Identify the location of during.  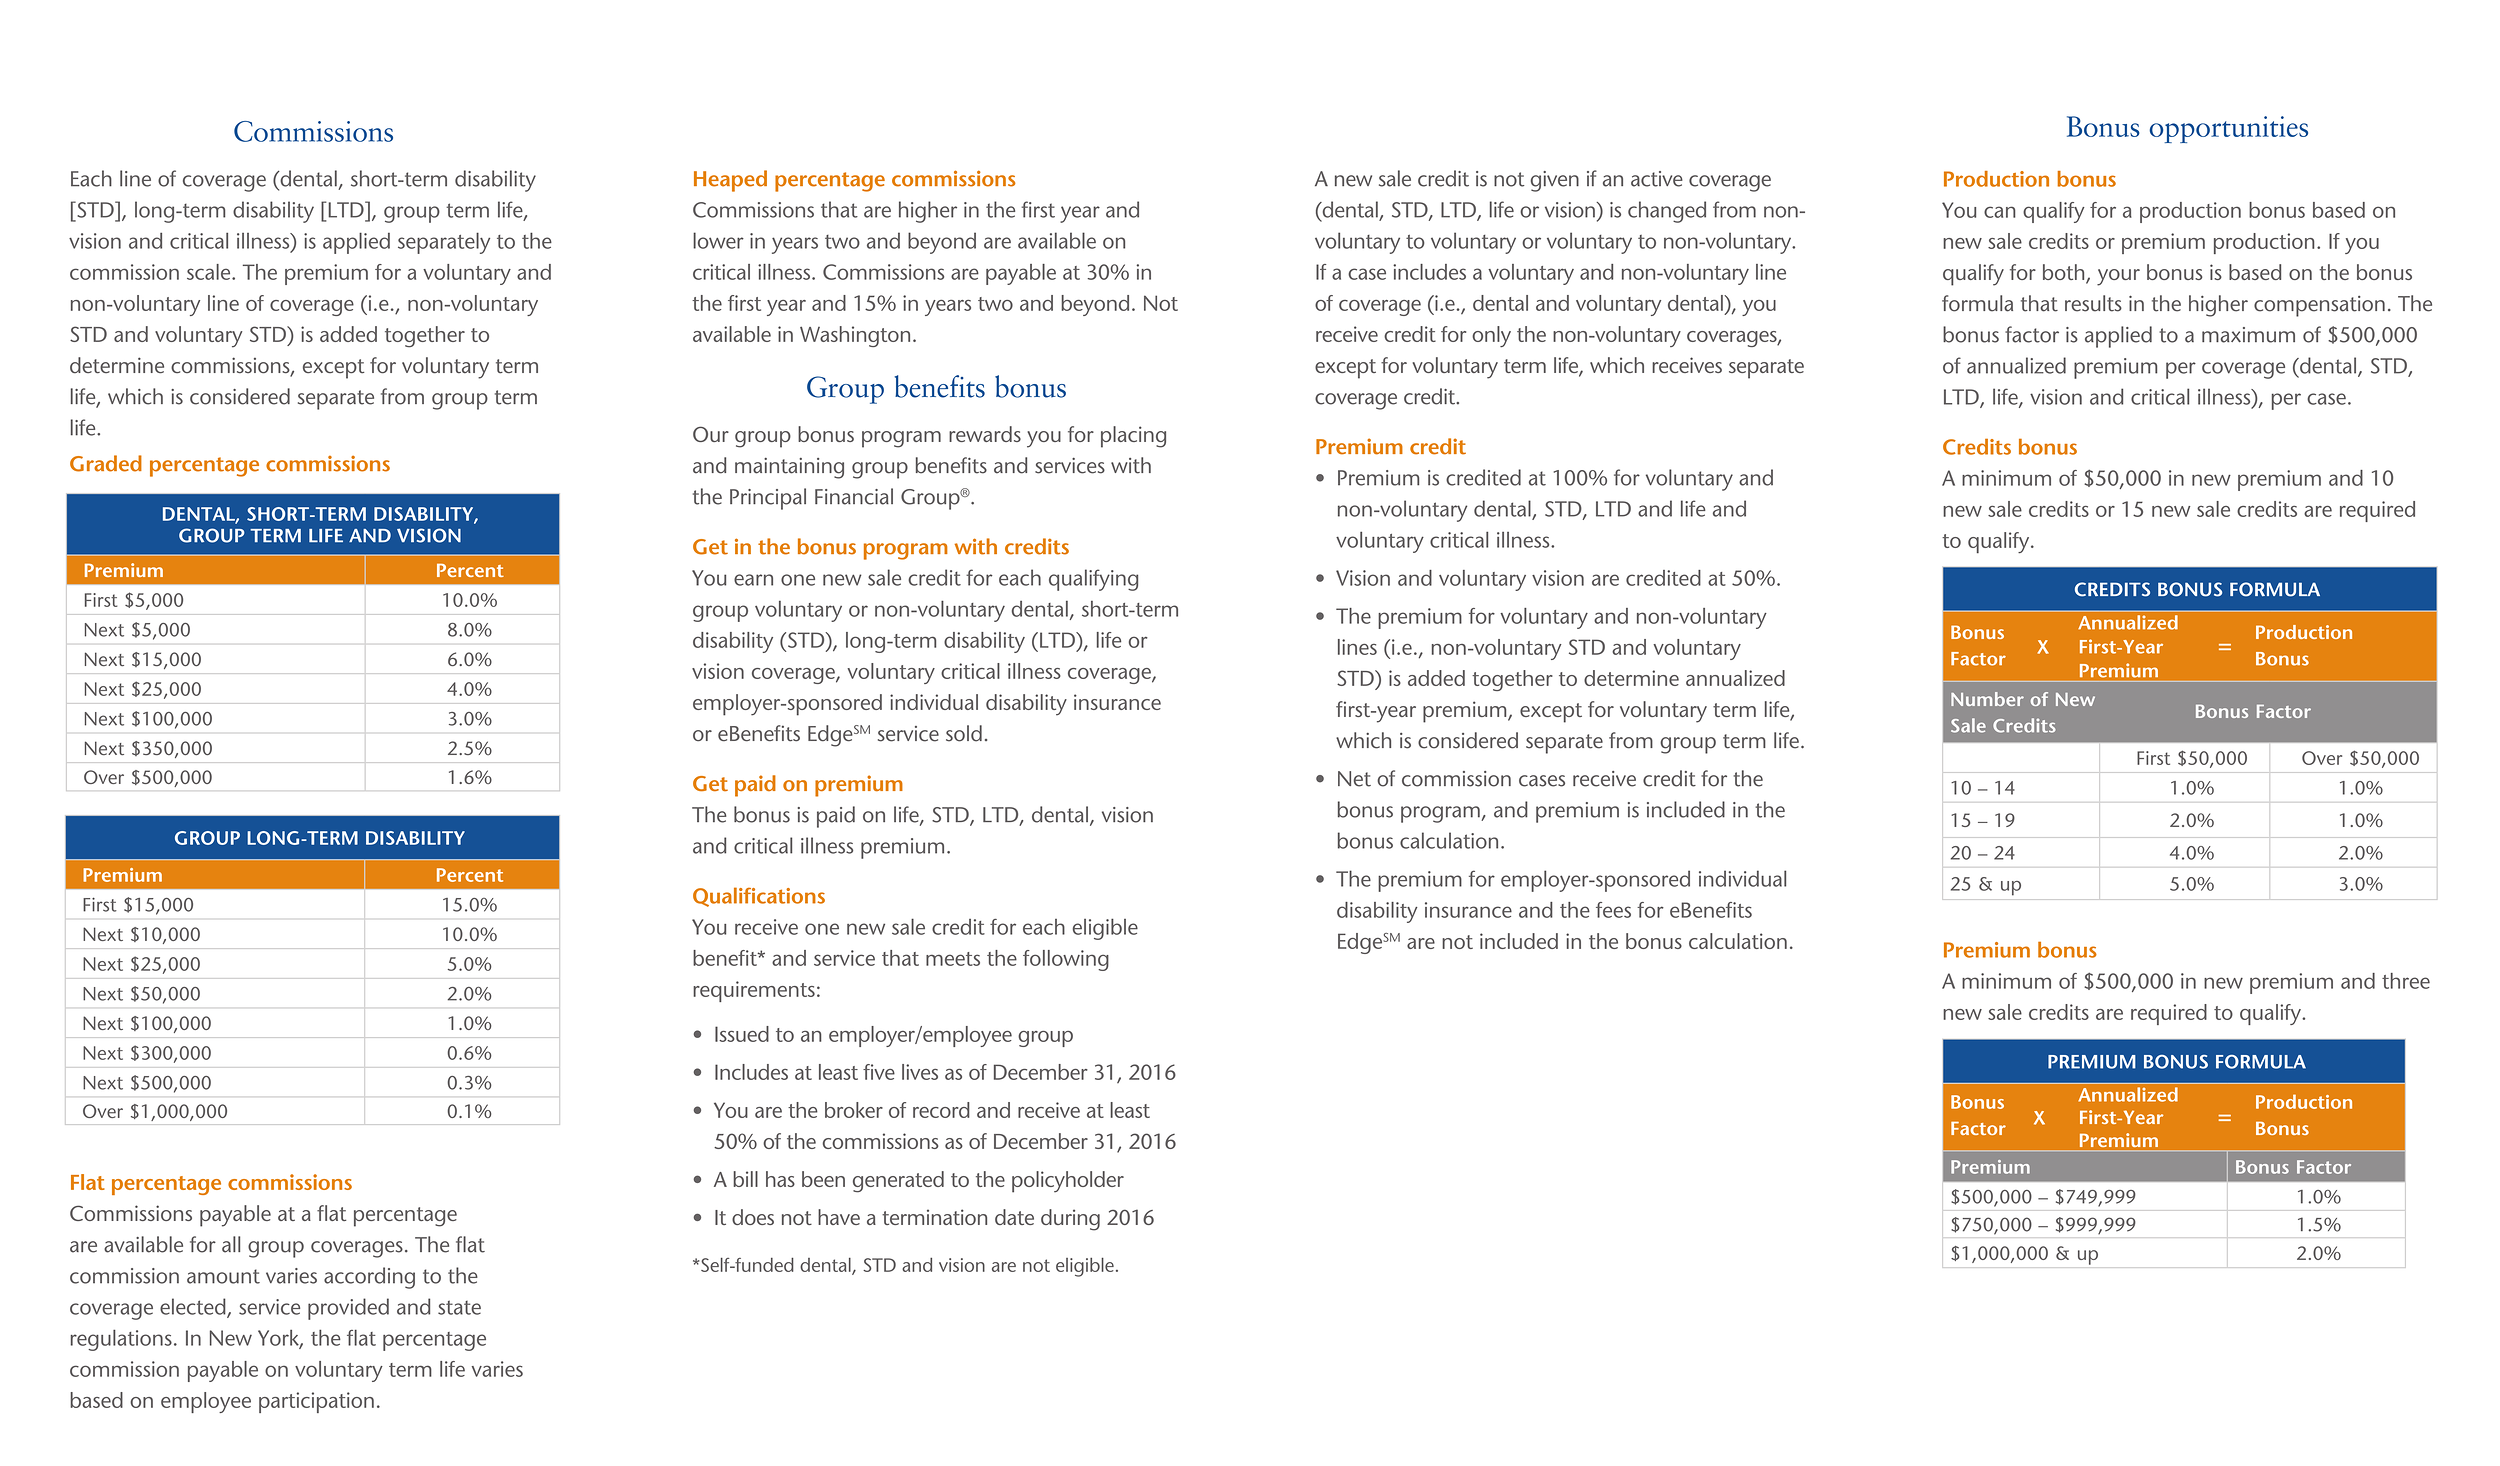
(1070, 1220).
